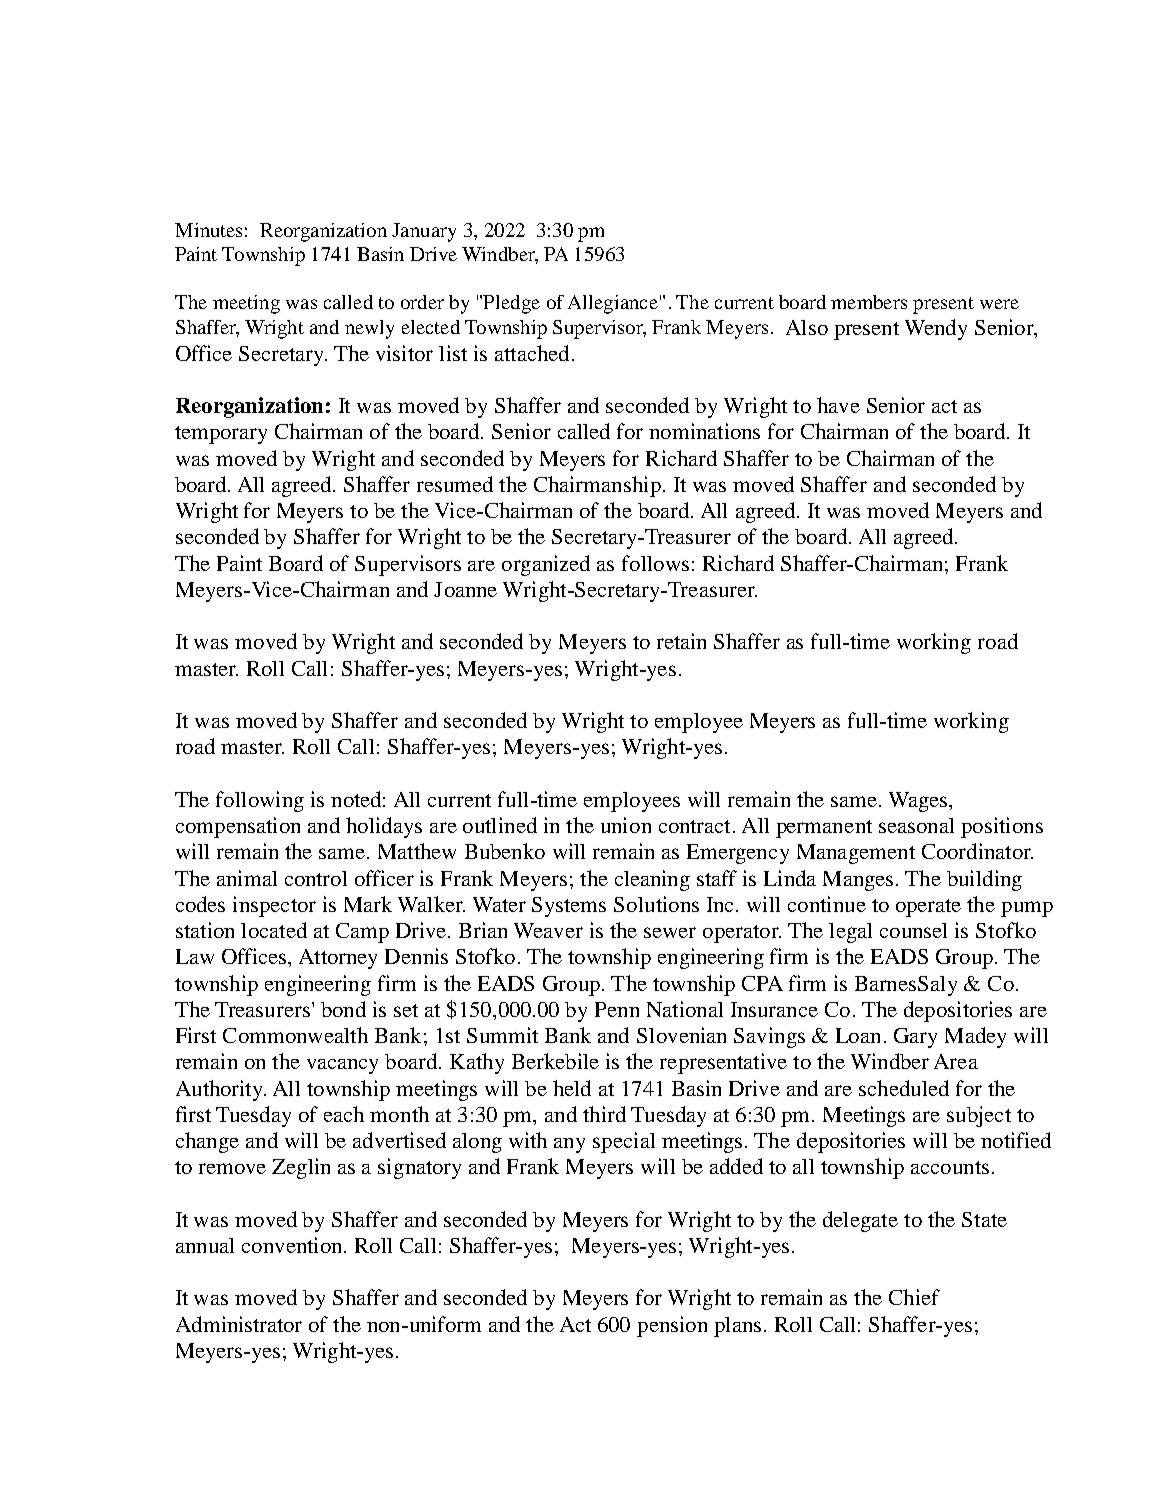 The image size is (1163, 1506). Describe the element at coordinates (239, 1324) in the screenshot. I see `Administrator` at that location.
